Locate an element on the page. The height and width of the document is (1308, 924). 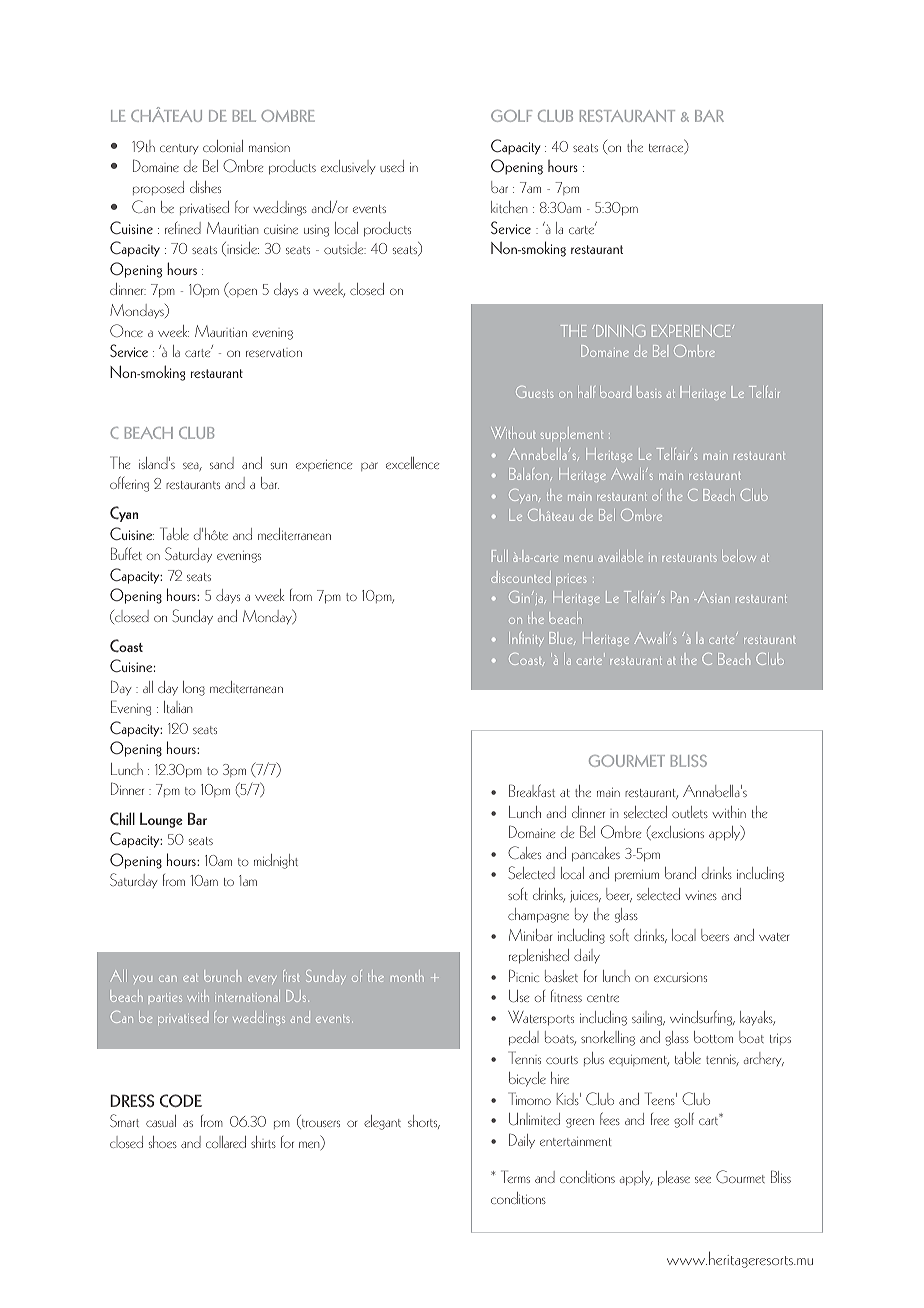
excellence is located at coordinates (413, 463).
